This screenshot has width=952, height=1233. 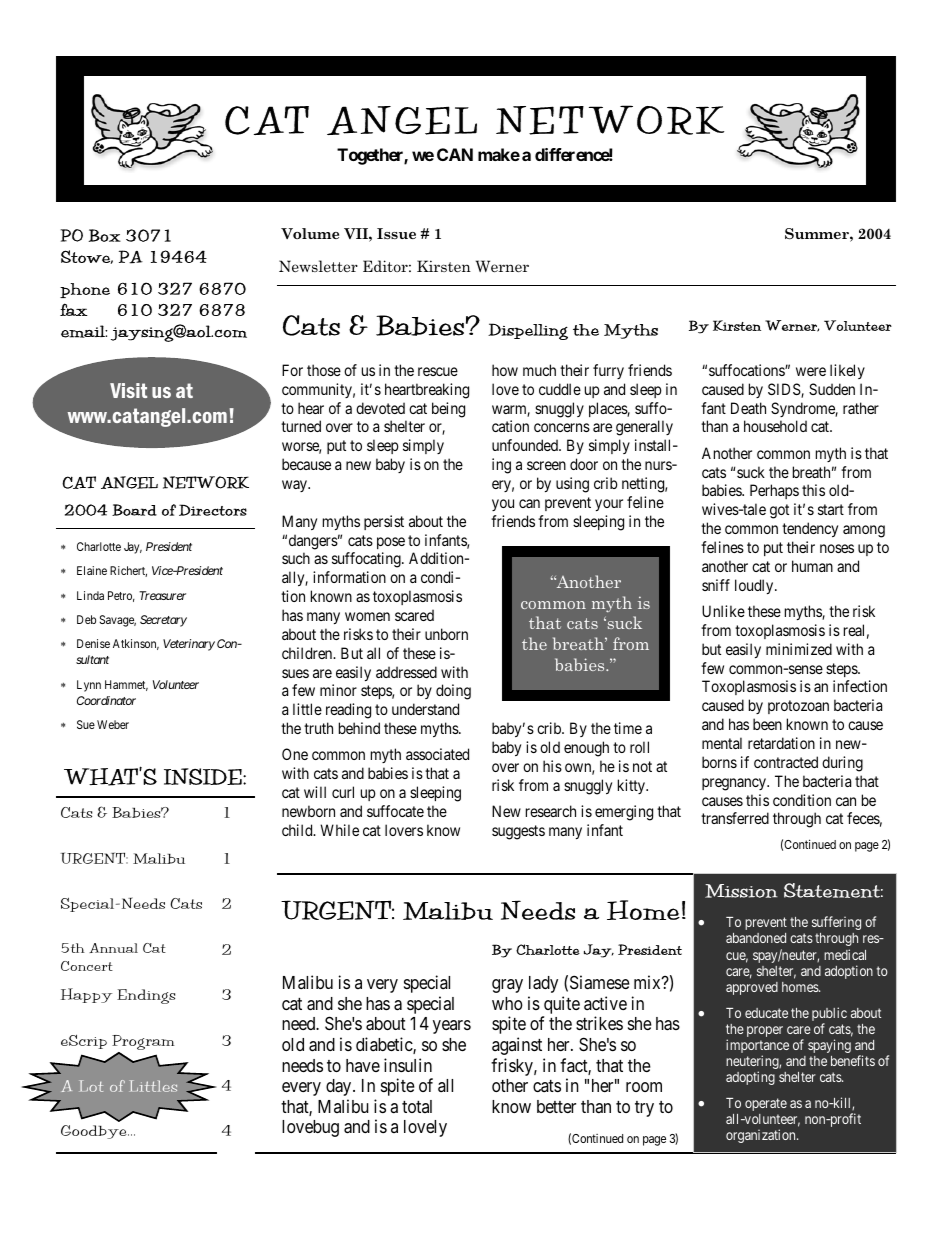 What do you see at coordinates (104, 235) in the screenshot?
I see `Box` at bounding box center [104, 235].
